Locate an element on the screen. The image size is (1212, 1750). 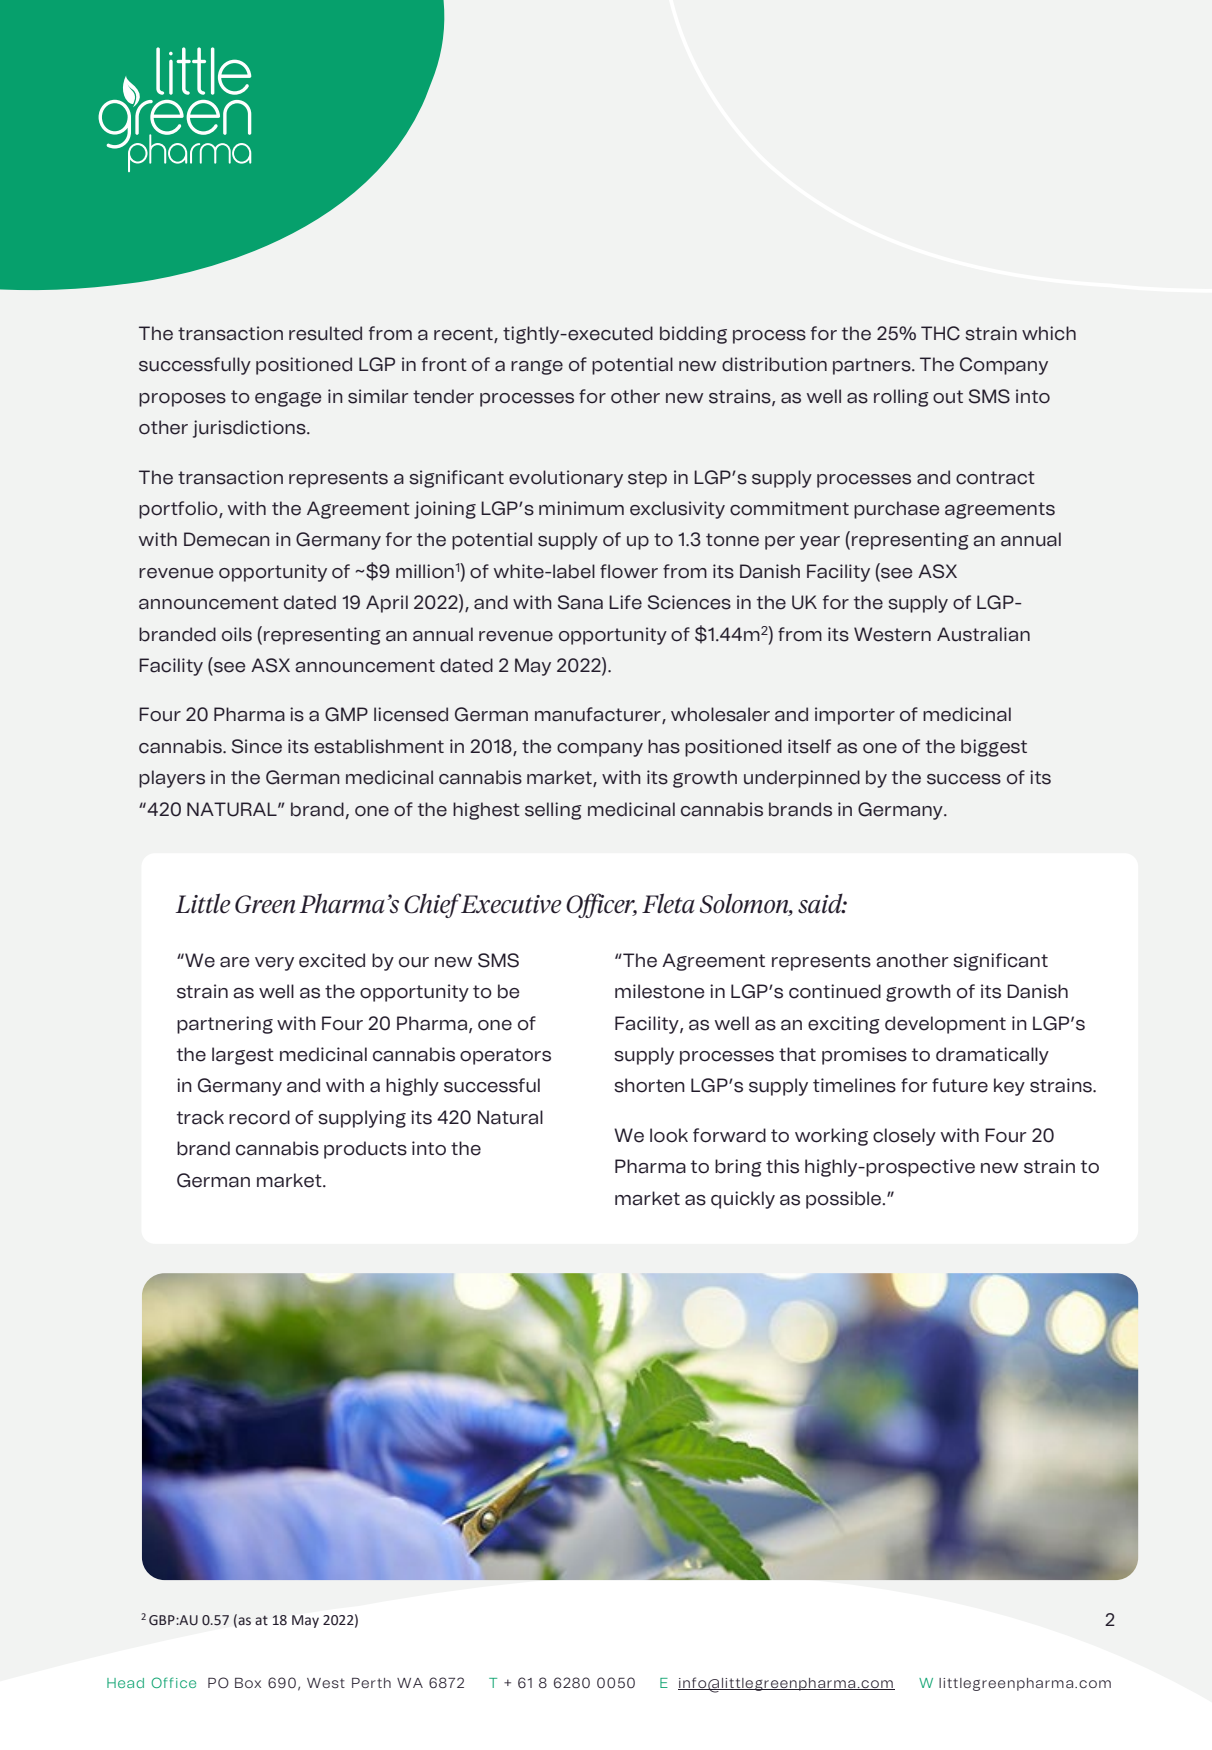
players is located at coordinates (172, 779).
